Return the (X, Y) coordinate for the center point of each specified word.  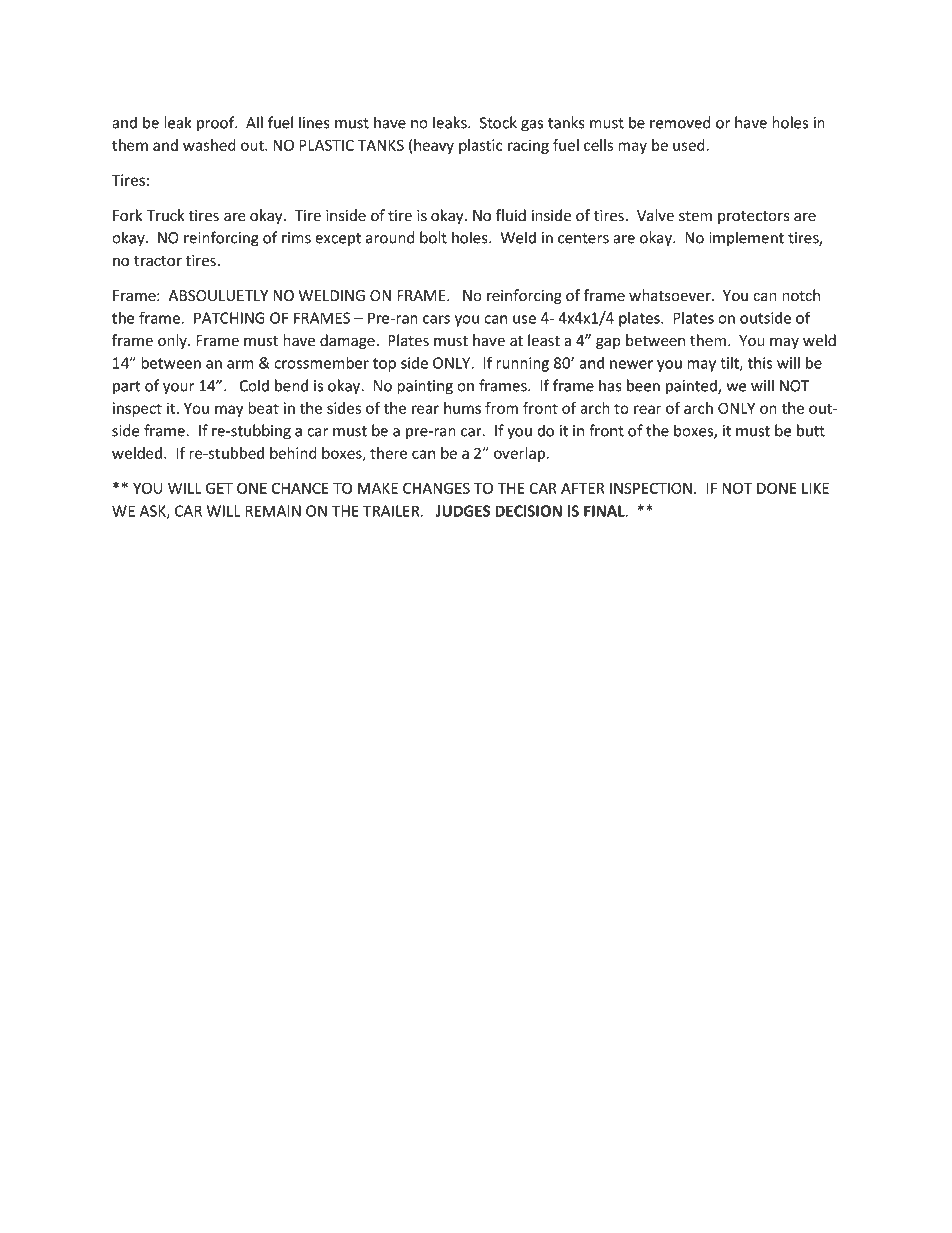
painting (425, 387)
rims (296, 238)
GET (219, 488)
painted (692, 387)
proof (217, 124)
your (178, 389)
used (689, 145)
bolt (433, 237)
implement (746, 238)
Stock (498, 122)
